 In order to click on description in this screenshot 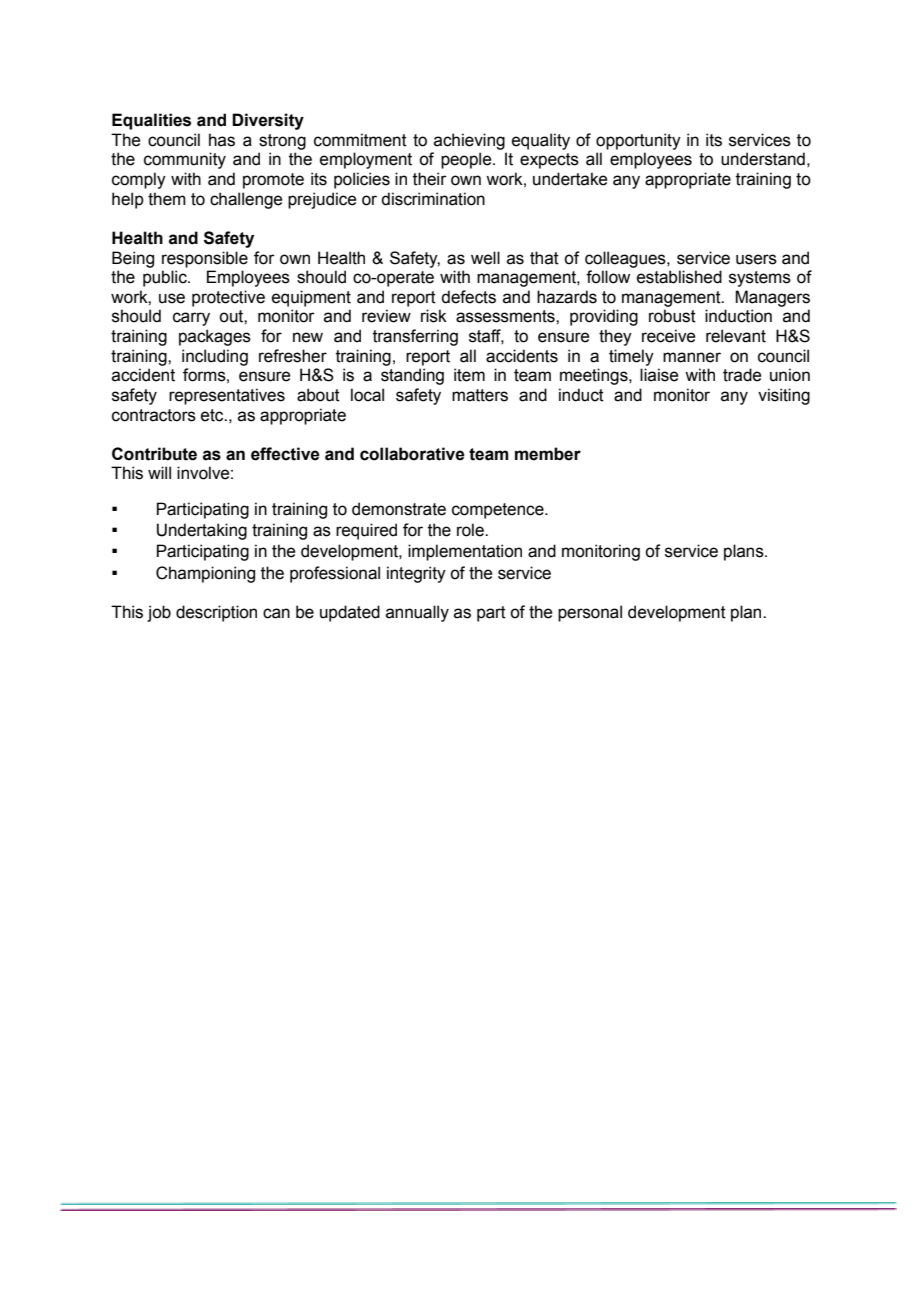, I will do `click(216, 613)`.
